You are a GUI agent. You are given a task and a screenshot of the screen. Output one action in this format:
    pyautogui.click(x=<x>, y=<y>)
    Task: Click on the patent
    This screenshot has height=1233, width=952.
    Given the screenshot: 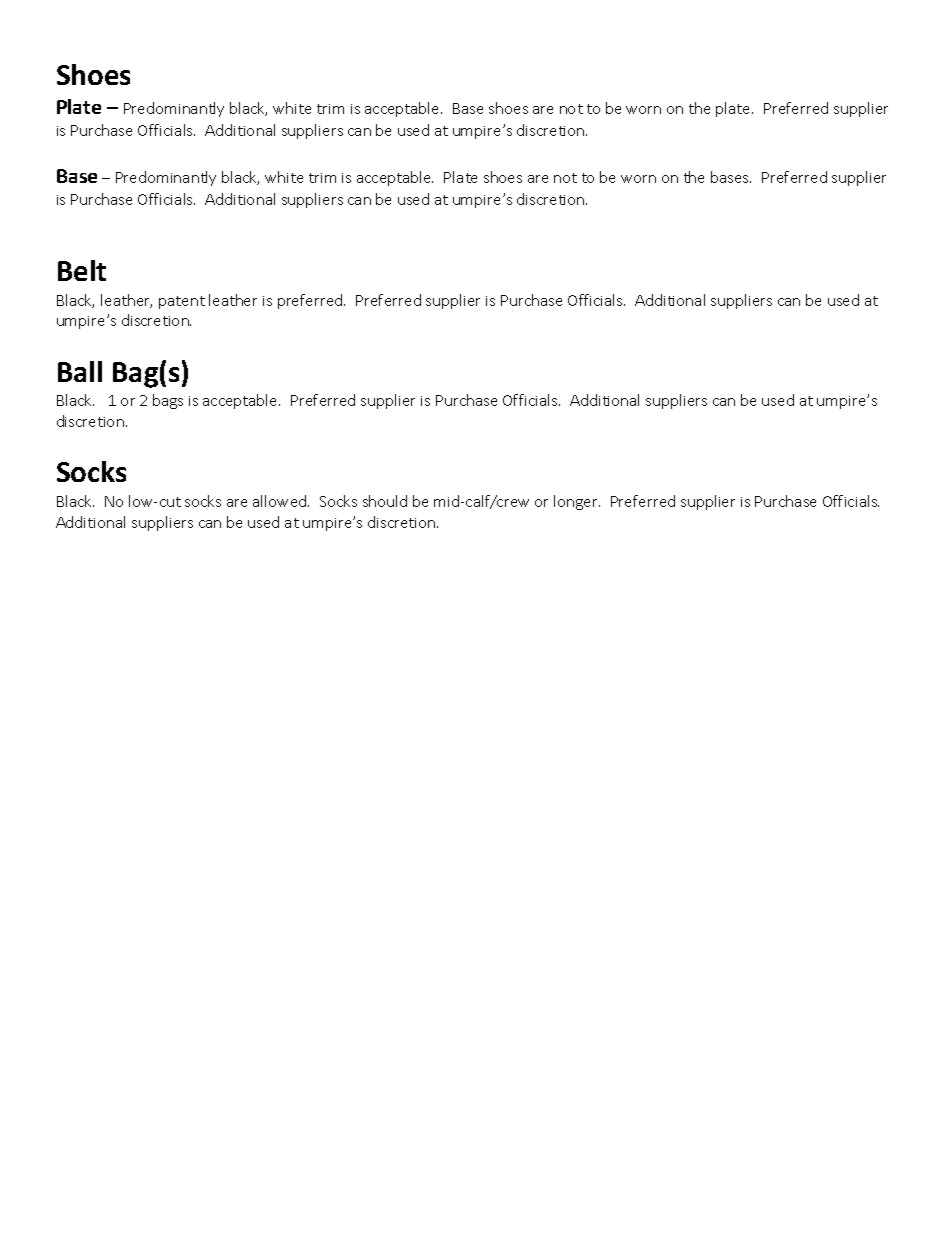 What is the action you would take?
    pyautogui.click(x=182, y=302)
